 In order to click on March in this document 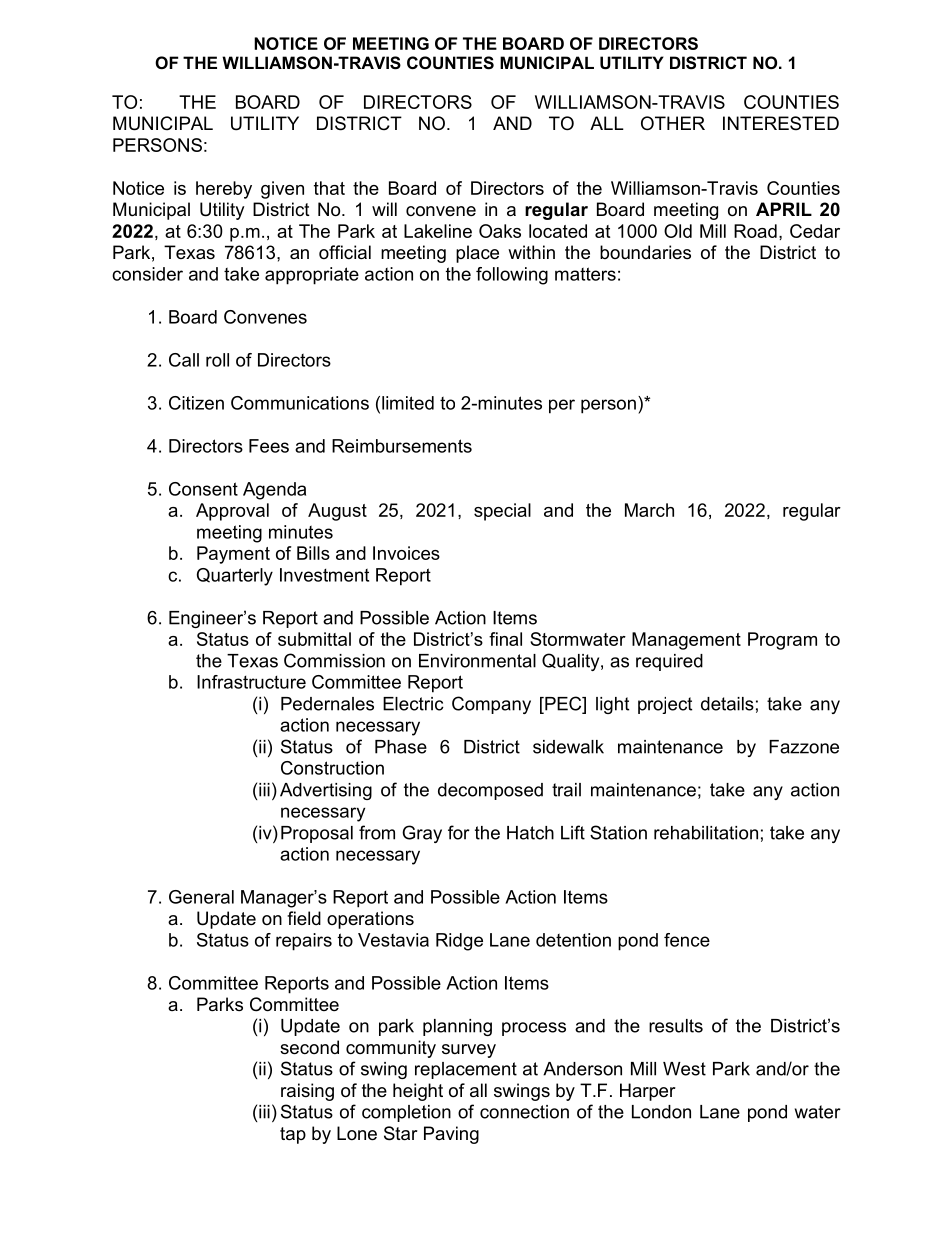, I will do `click(649, 510)`.
